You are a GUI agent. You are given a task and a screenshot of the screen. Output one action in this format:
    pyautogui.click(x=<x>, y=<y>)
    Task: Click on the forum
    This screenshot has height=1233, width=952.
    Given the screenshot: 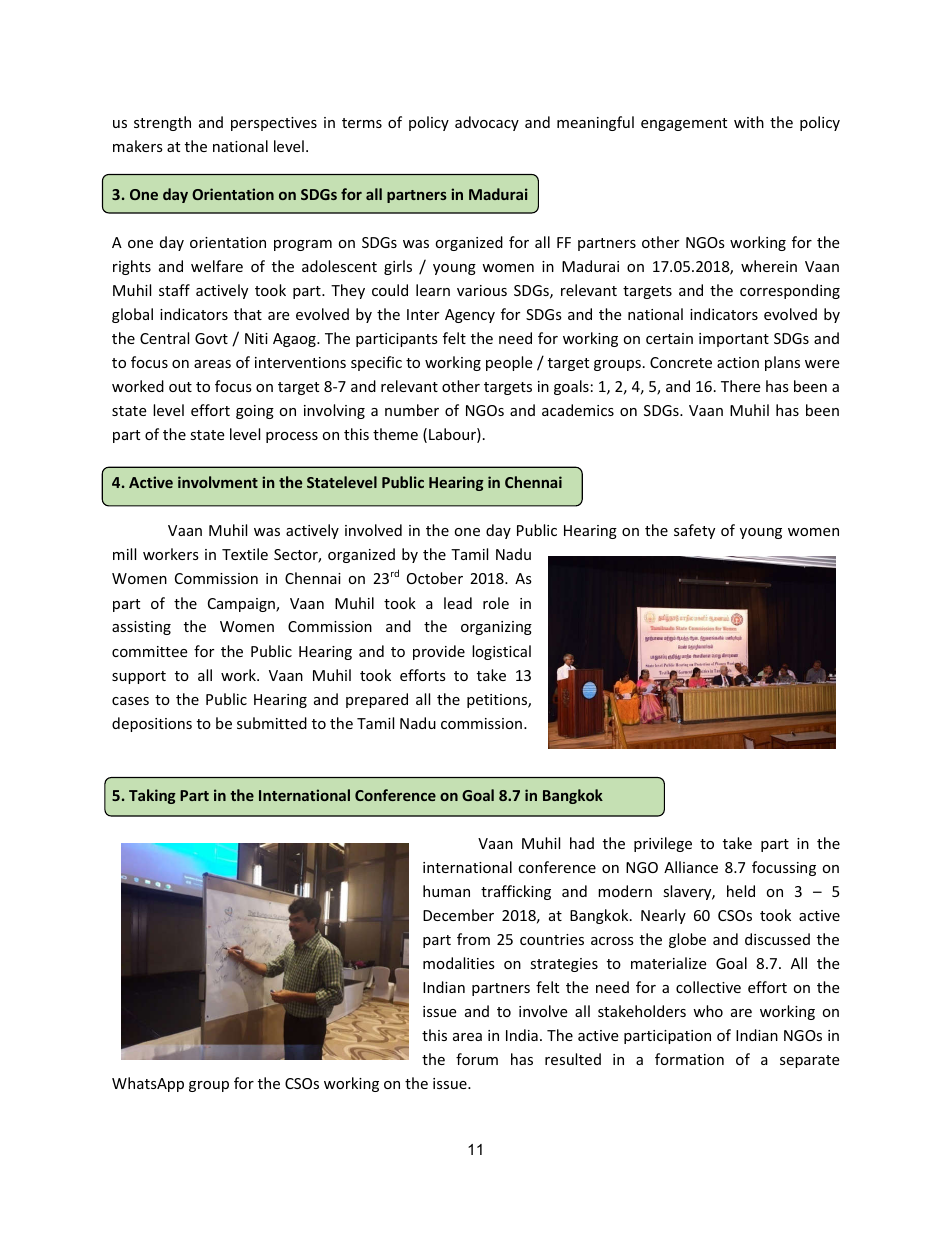 What is the action you would take?
    pyautogui.click(x=477, y=1059)
